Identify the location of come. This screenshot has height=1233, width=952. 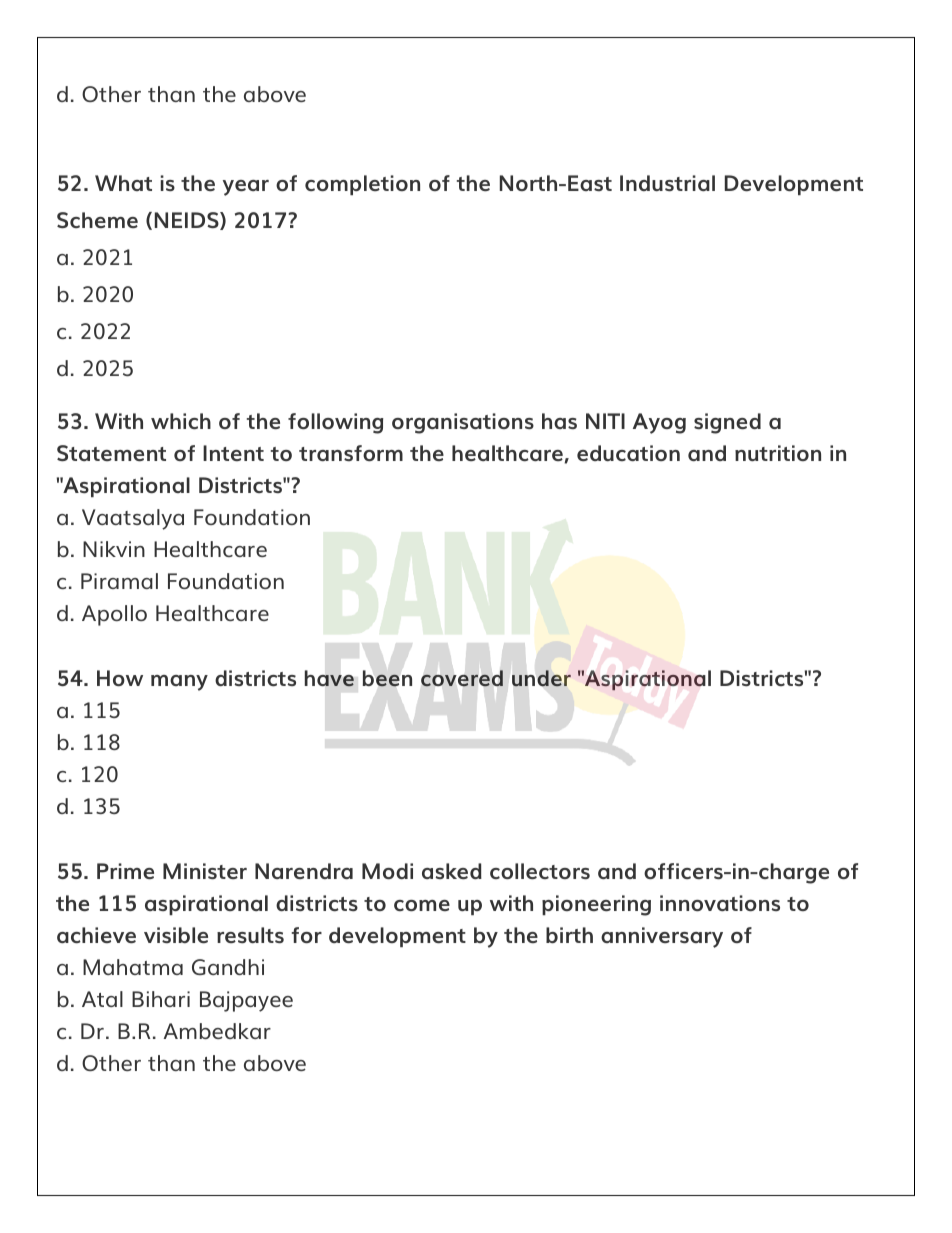
(422, 905).
